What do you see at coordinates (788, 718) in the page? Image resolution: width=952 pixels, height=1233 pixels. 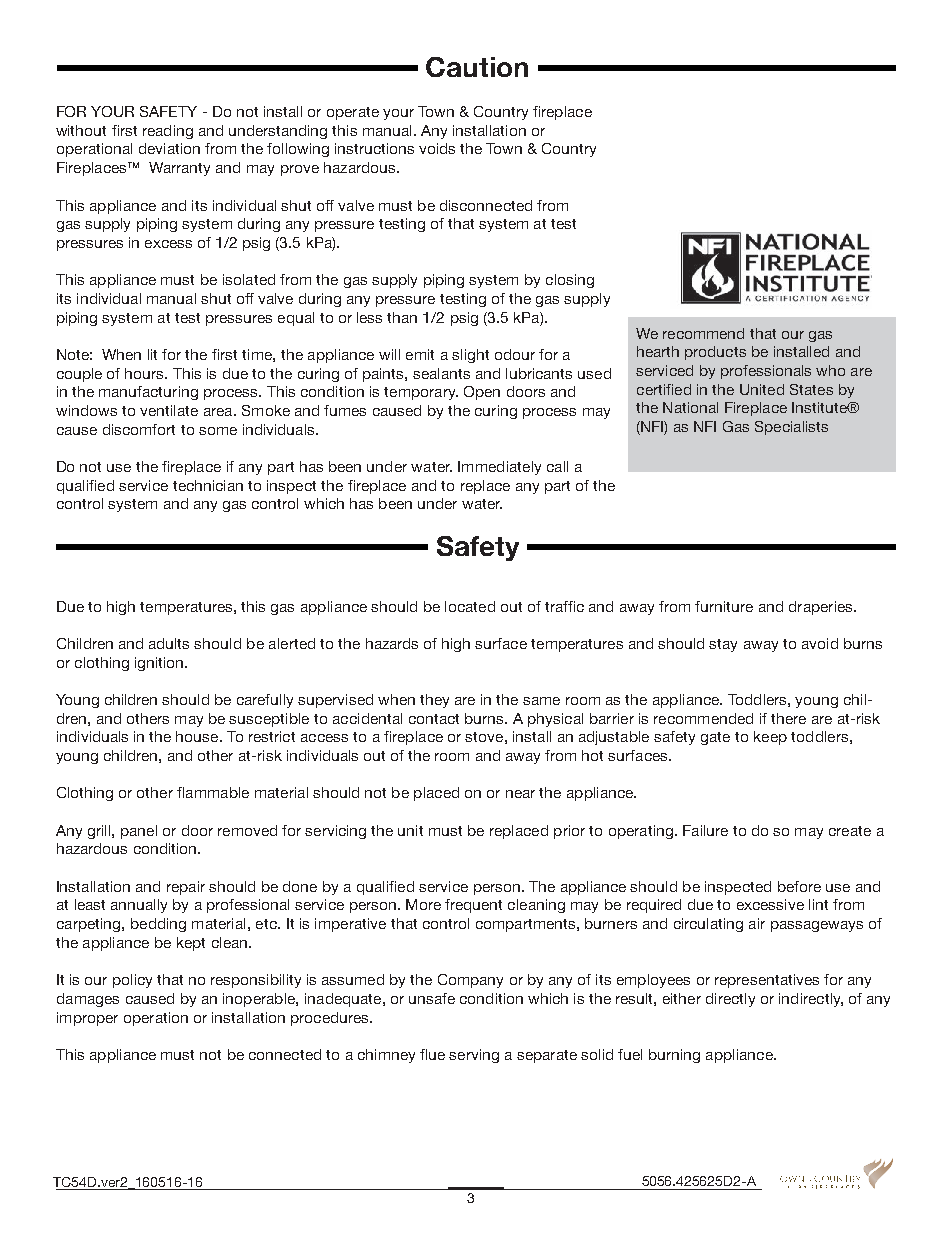 I see `there` at bounding box center [788, 718].
